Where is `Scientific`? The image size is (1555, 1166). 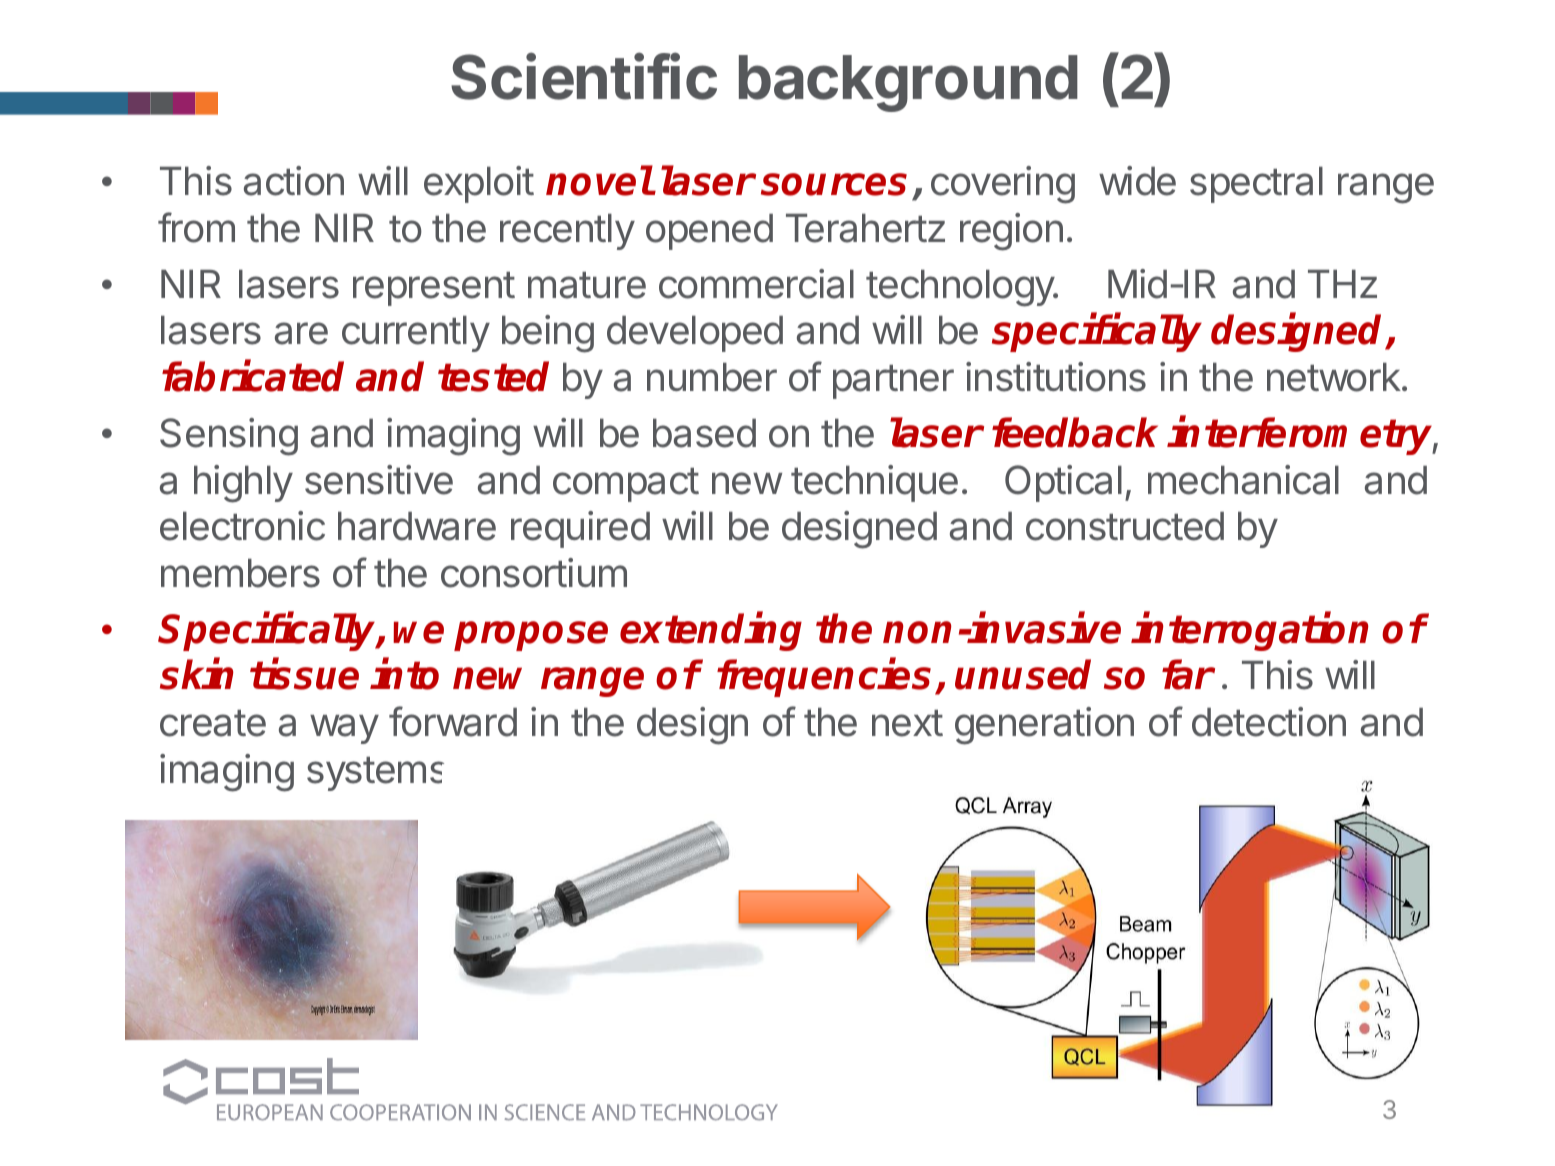 Scientific is located at coordinates (584, 76).
